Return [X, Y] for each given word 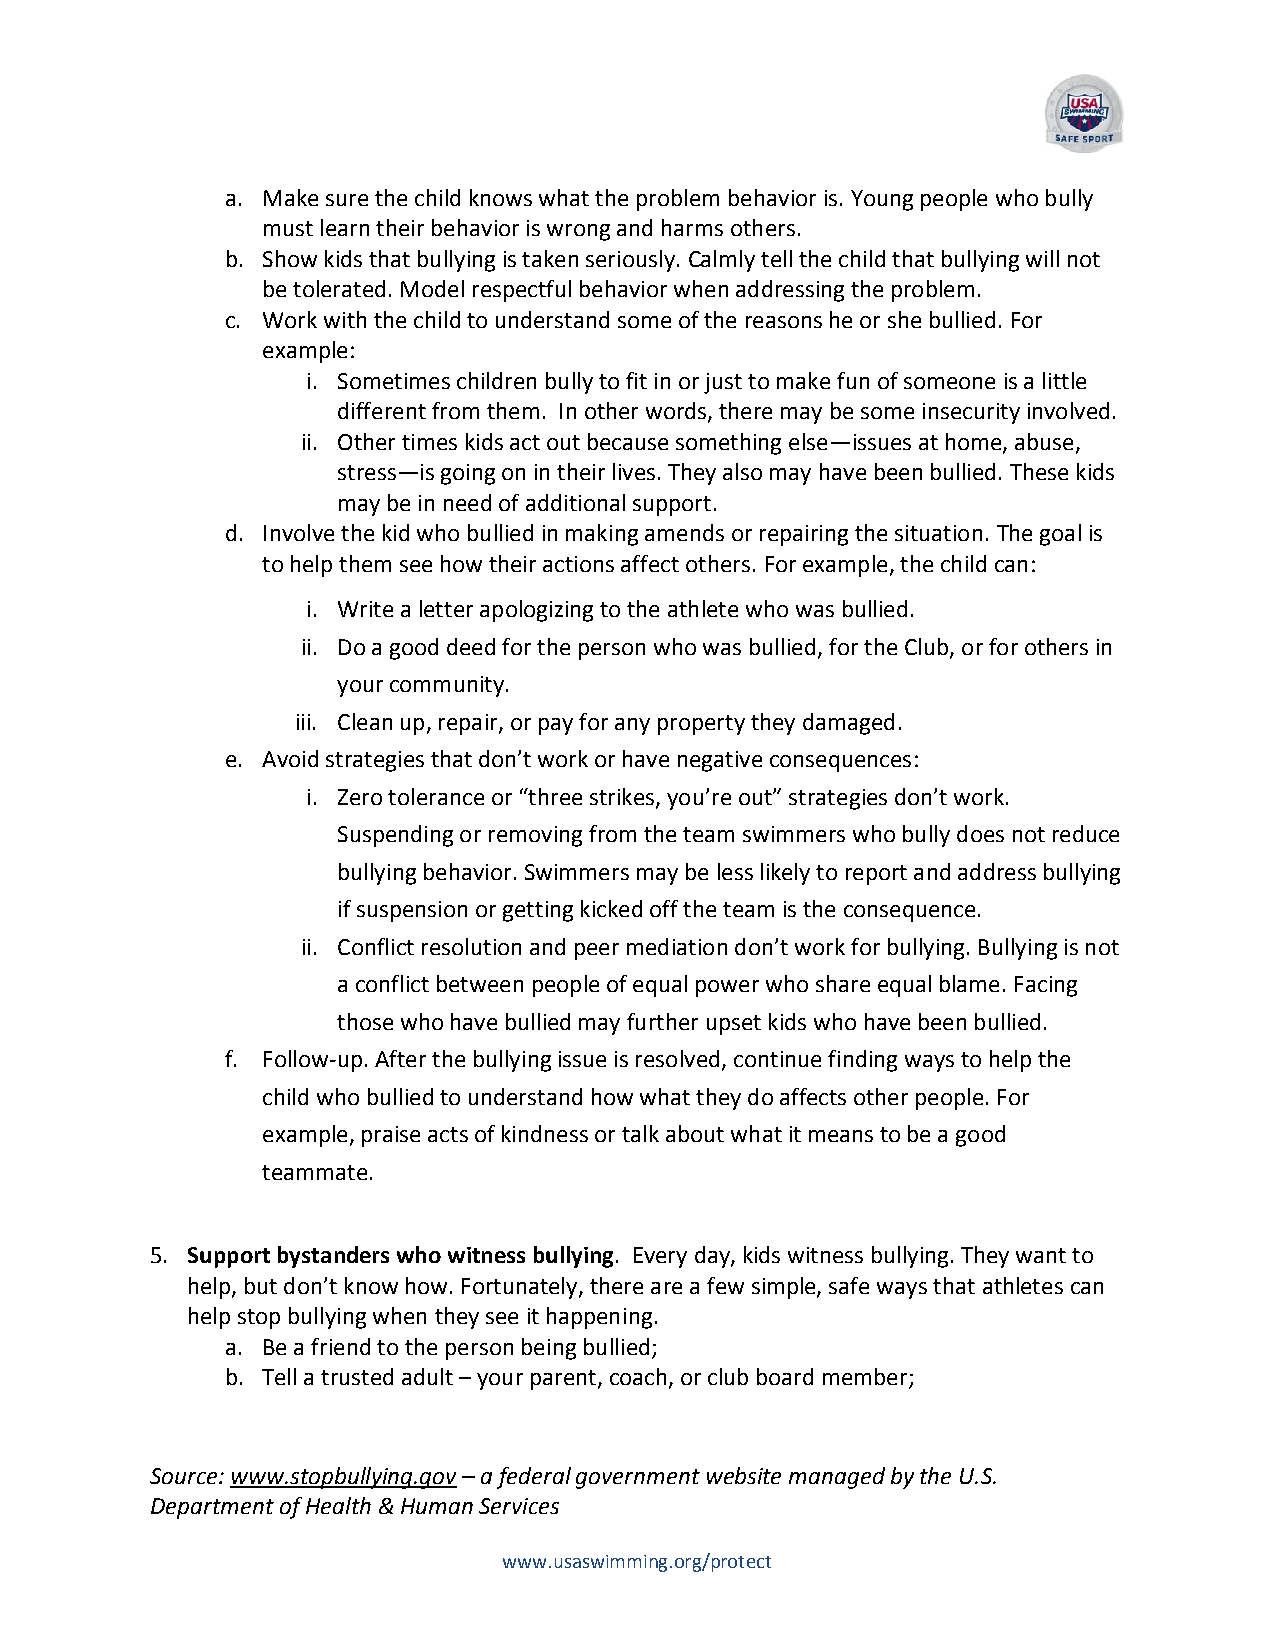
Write [365, 609]
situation [938, 533]
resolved [677, 1058]
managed [837, 1478]
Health [338, 1505]
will [1042, 258]
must [288, 228]
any [632, 726]
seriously [630, 261]
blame [969, 983]
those [365, 1021]
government [638, 1479]
